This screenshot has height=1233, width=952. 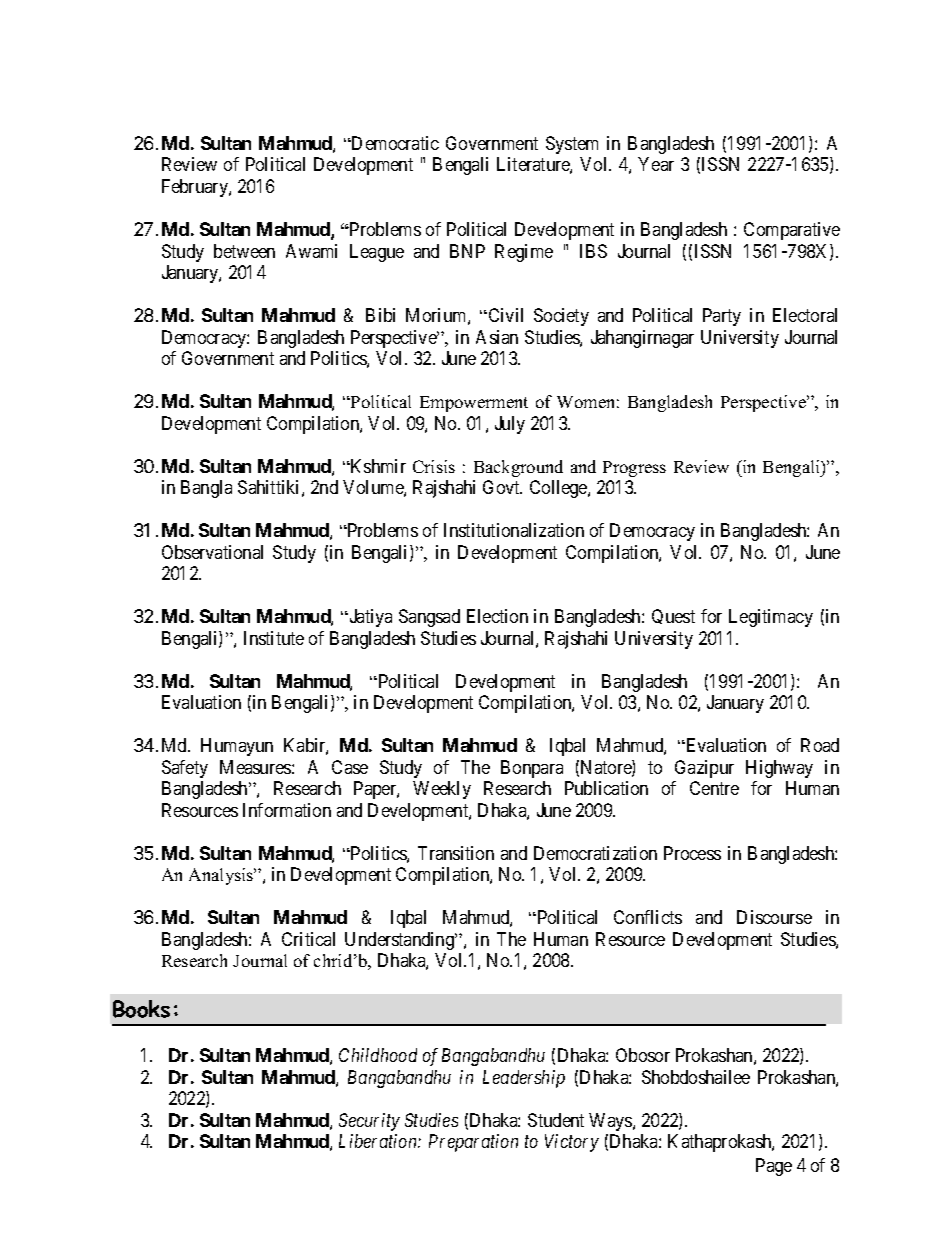 What do you see at coordinates (774, 1167) in the screenshot?
I see `Page` at bounding box center [774, 1167].
